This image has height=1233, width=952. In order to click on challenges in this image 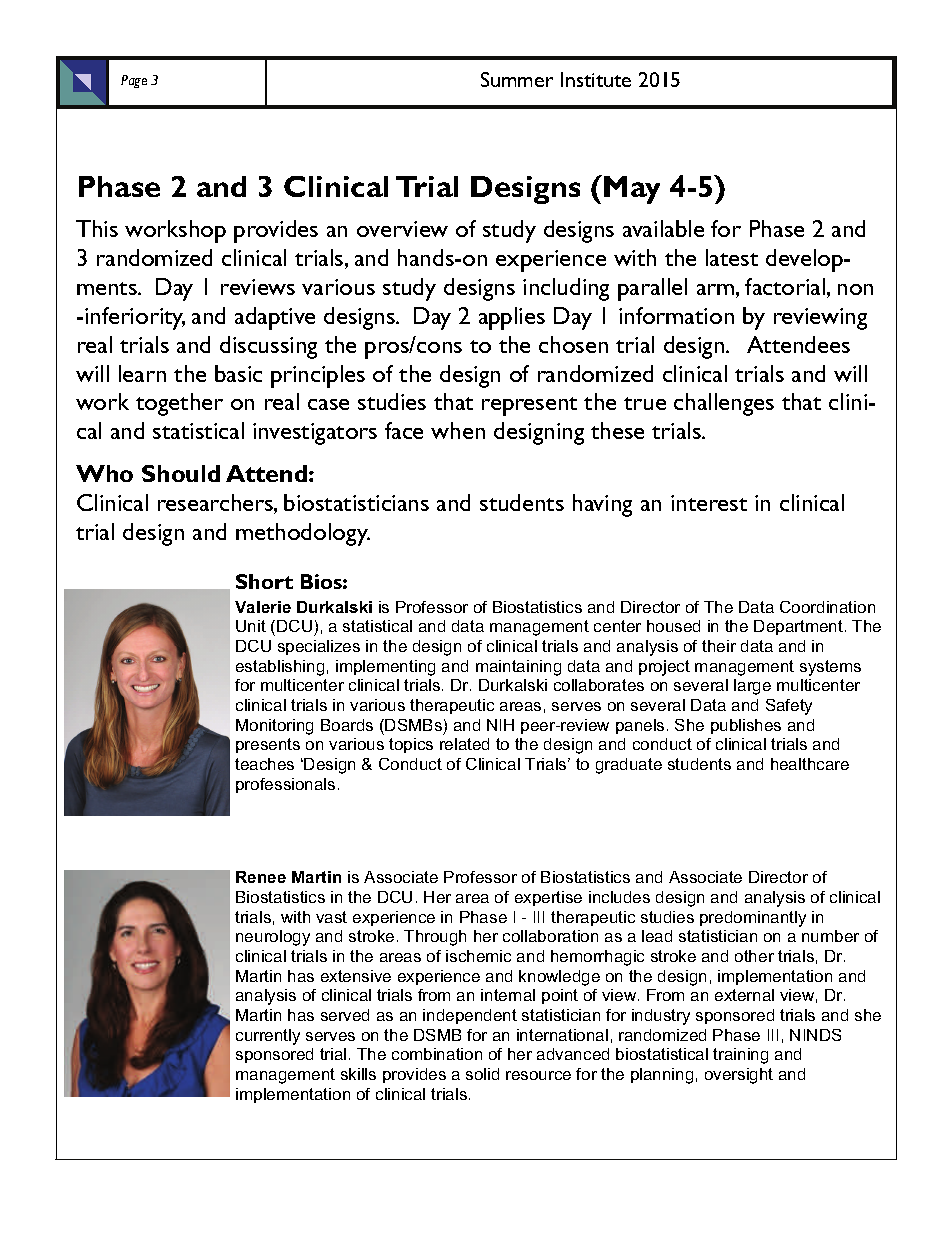, I will do `click(724, 404)`.
